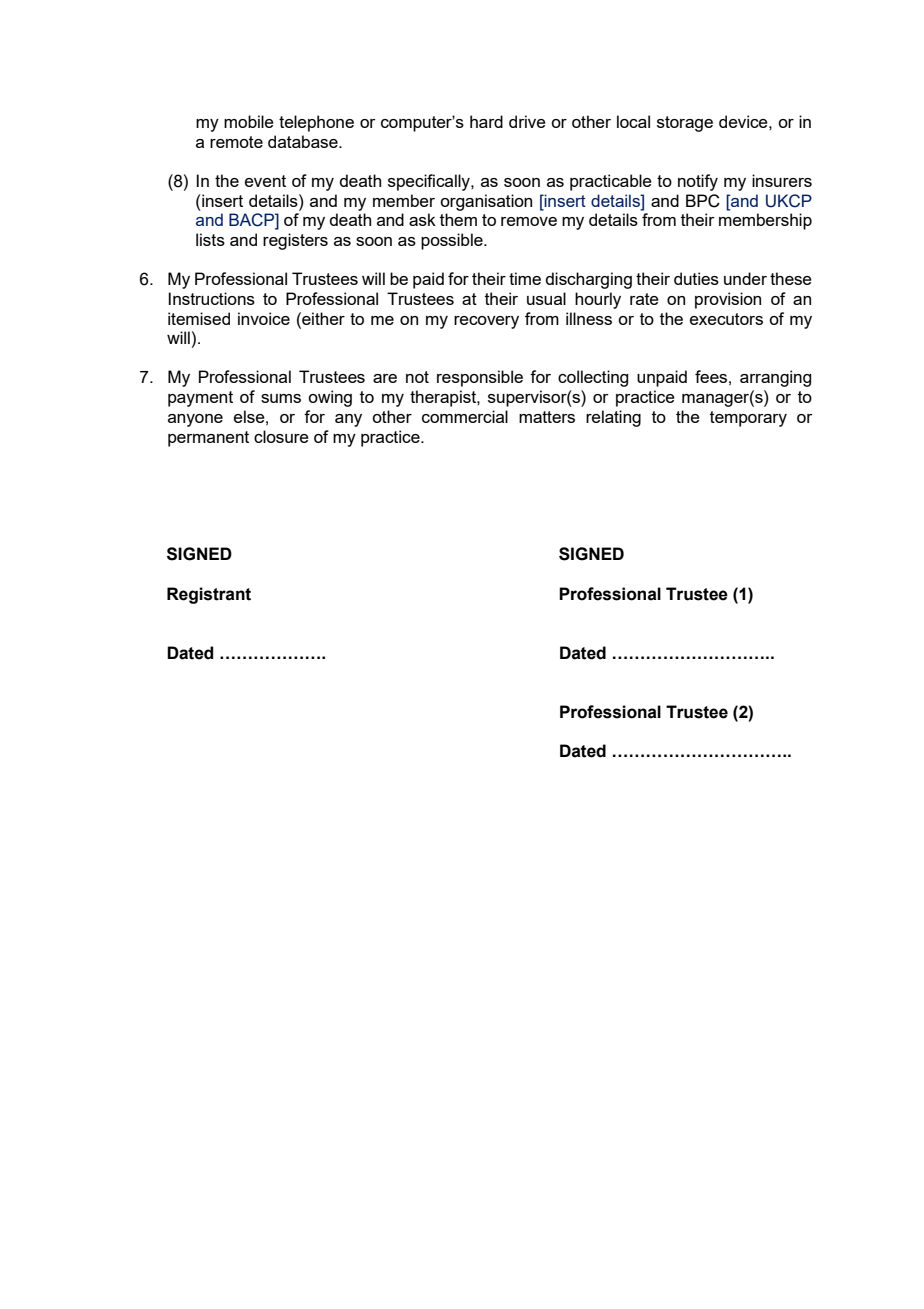 The image size is (924, 1309). I want to click on registers, so click(295, 241).
